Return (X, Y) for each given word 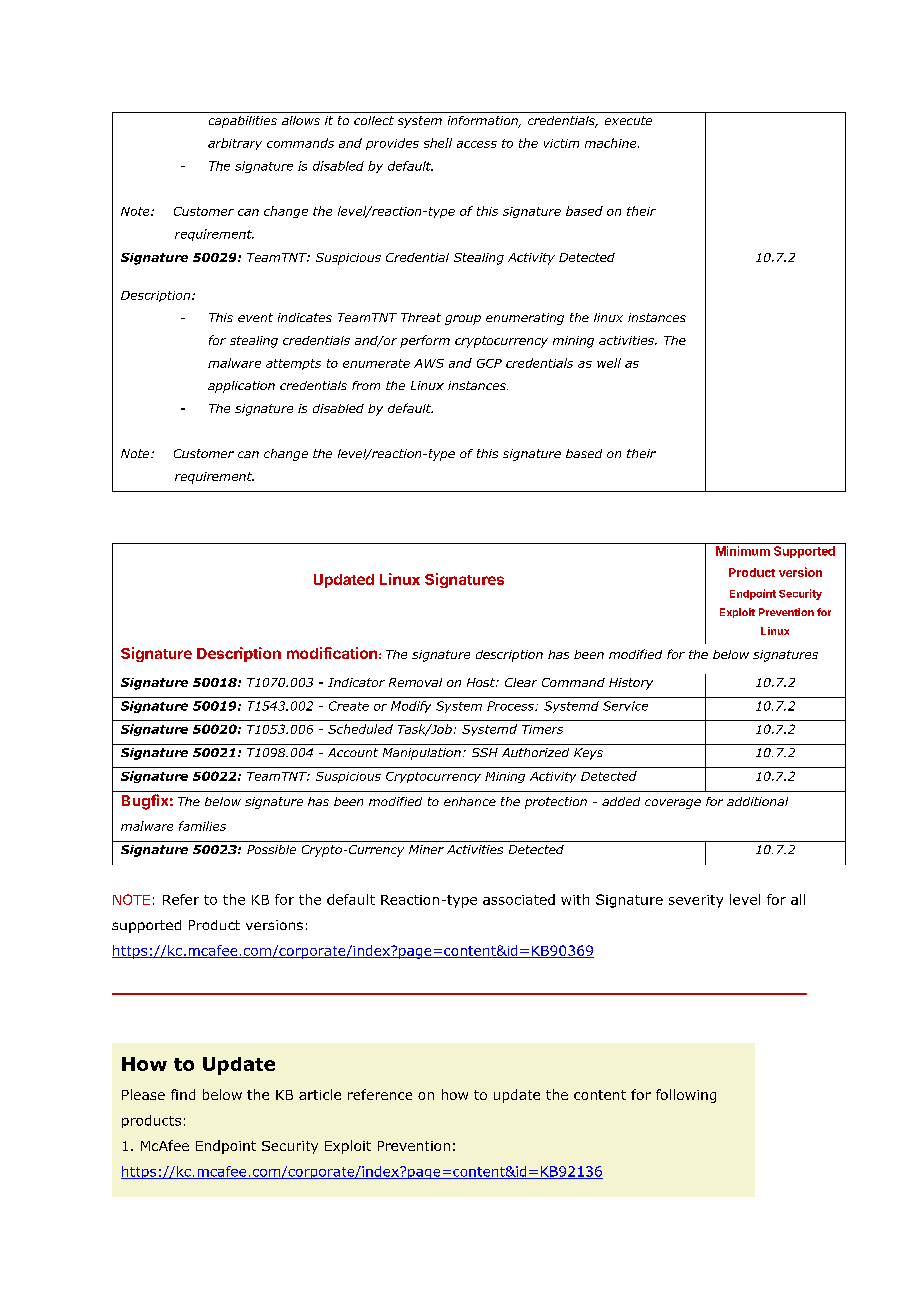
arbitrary (235, 144)
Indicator (356, 682)
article (320, 1094)
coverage (673, 804)
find (183, 1094)
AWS (429, 363)
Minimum (743, 551)
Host (482, 682)
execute (628, 120)
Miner (426, 849)
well (609, 363)
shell (438, 143)
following (686, 1096)
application (241, 387)
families (202, 826)
